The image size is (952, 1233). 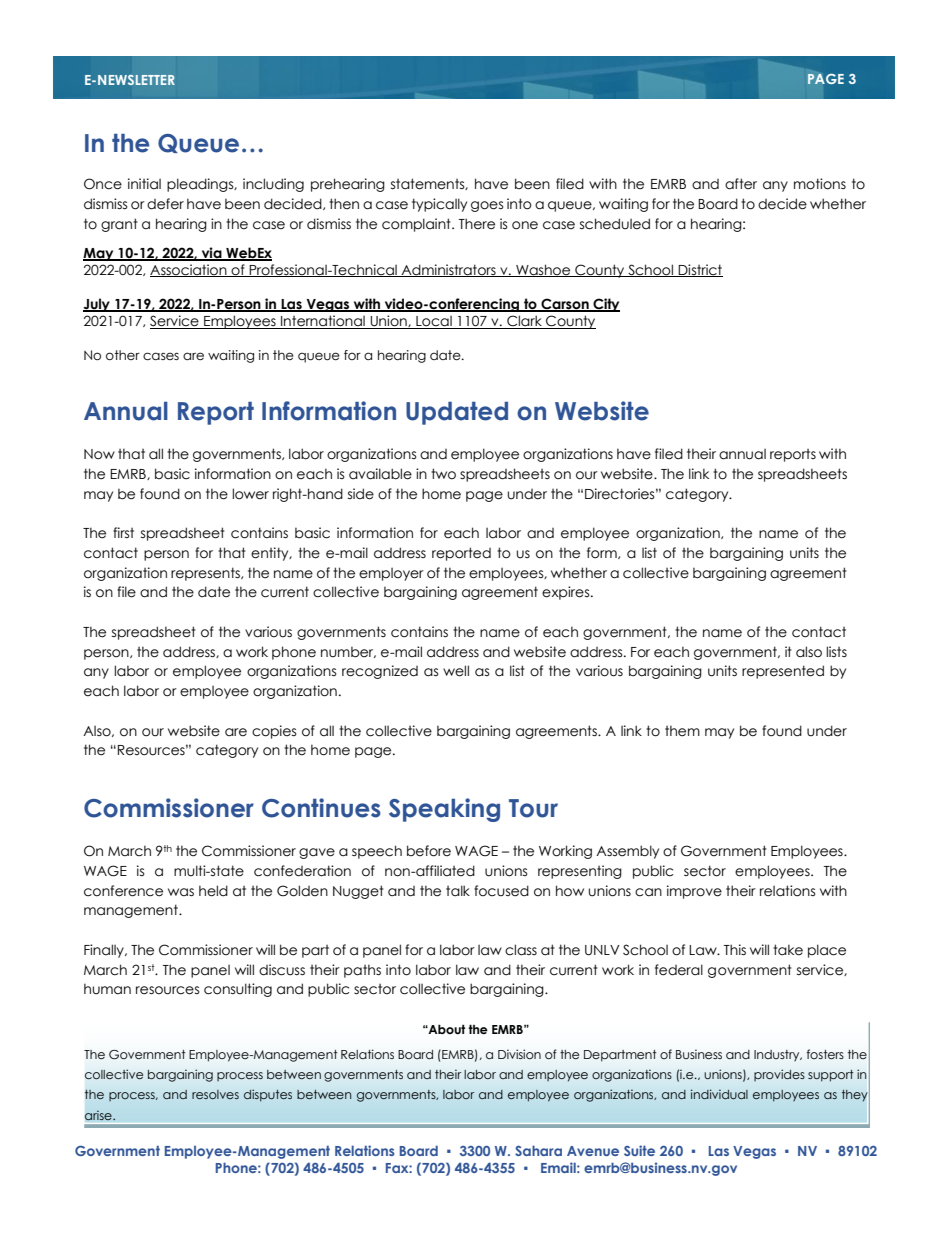 What do you see at coordinates (458, 891) in the image?
I see `talk` at bounding box center [458, 891].
